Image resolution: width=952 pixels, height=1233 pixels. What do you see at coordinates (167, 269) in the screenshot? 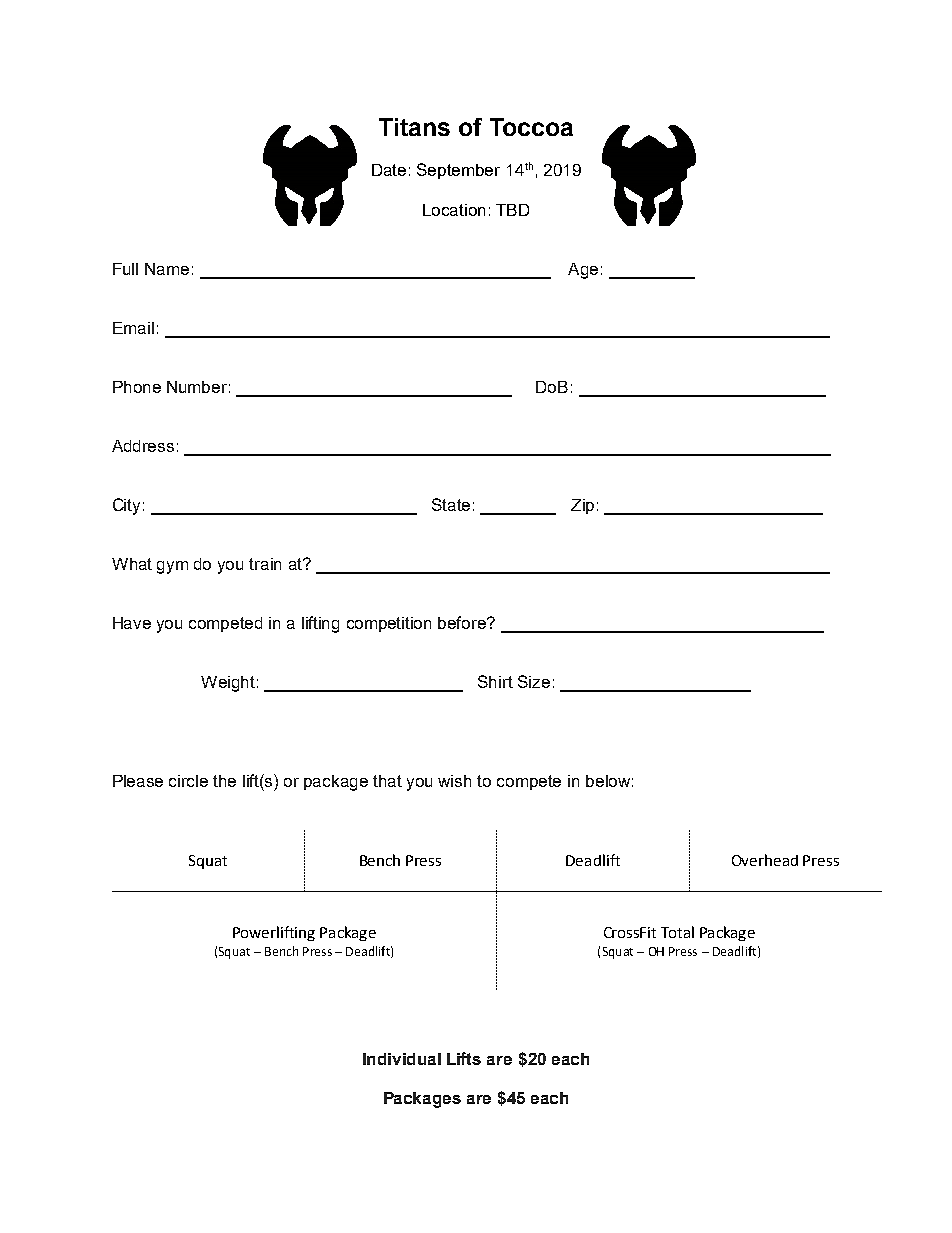
I see `Name` at bounding box center [167, 269].
